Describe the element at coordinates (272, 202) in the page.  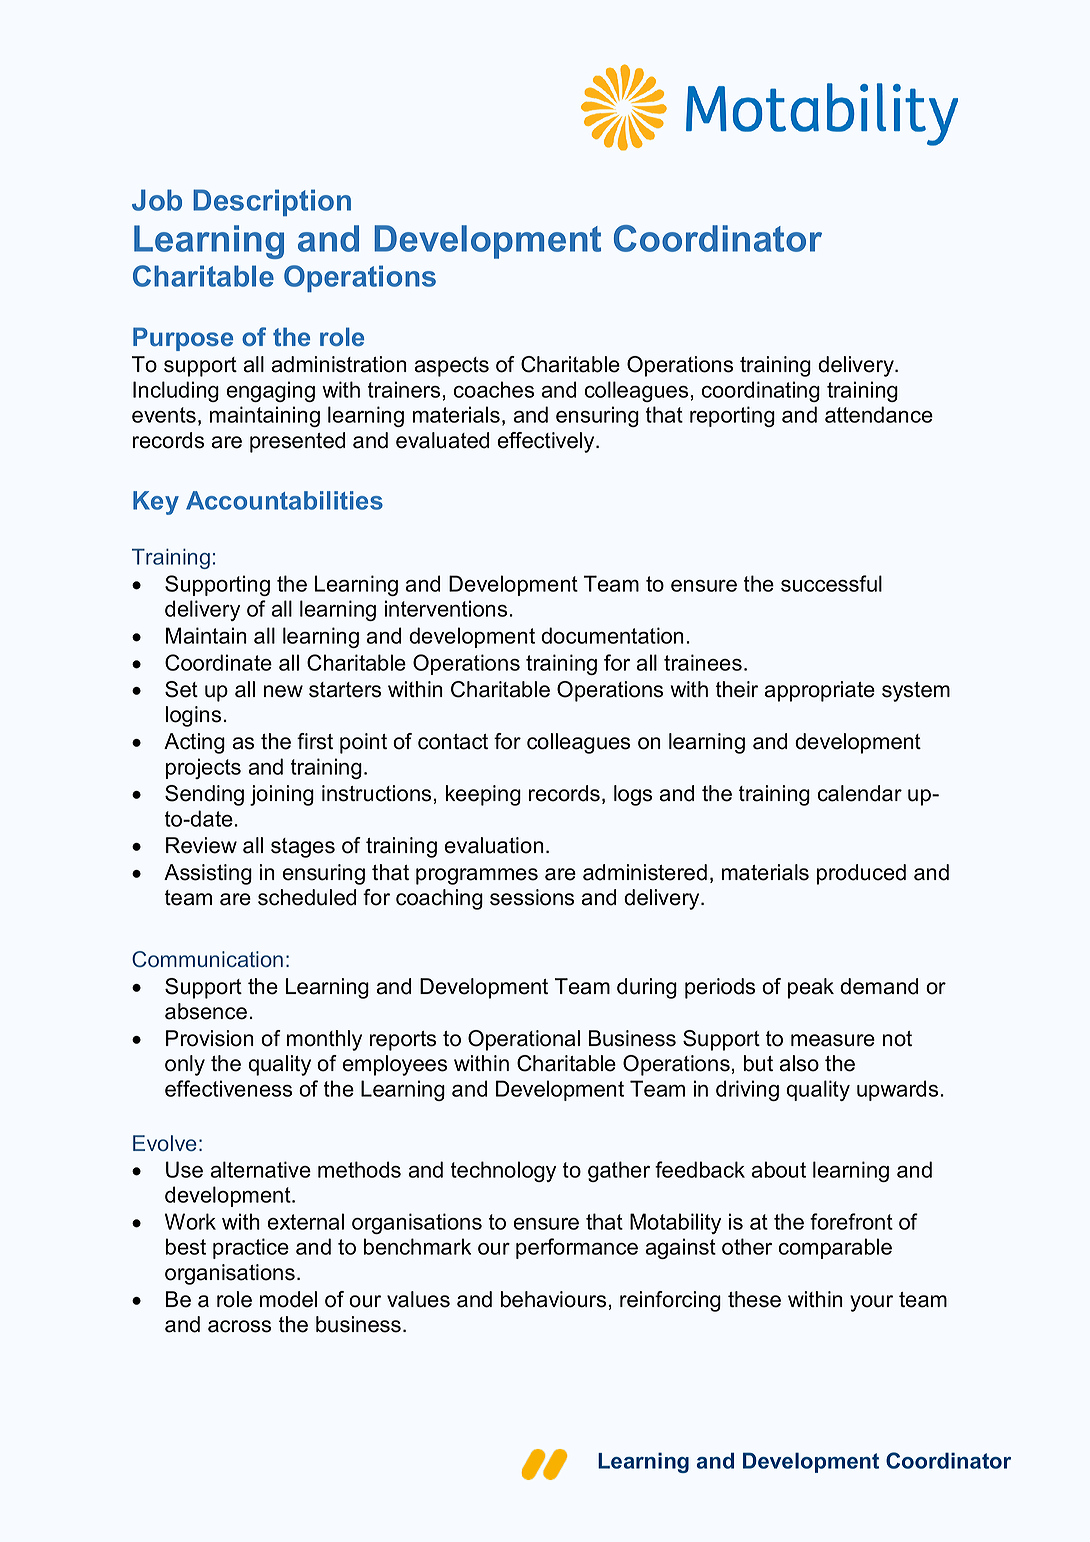
I see `Description` at that location.
